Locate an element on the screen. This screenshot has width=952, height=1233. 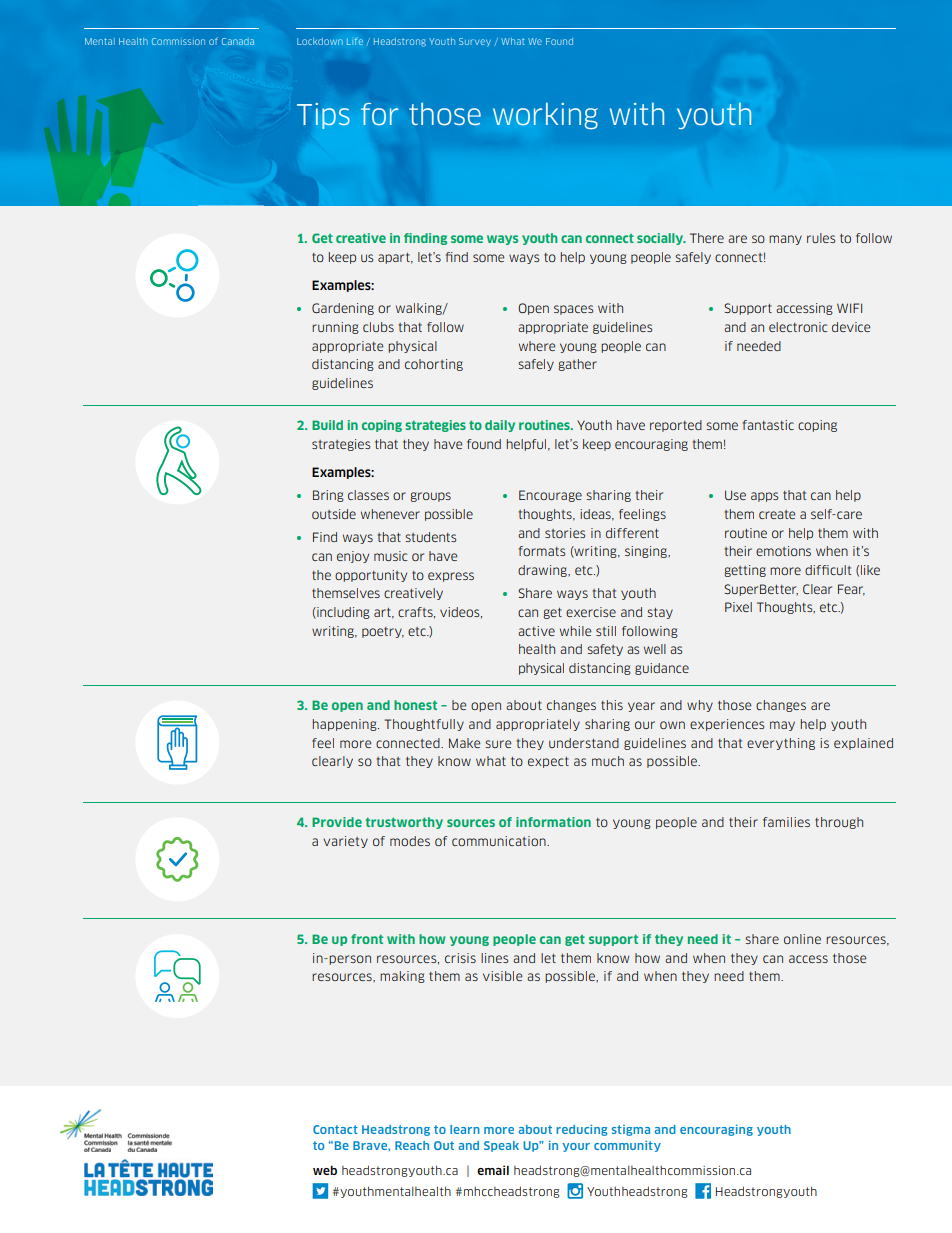
Contact is located at coordinates (335, 1129).
